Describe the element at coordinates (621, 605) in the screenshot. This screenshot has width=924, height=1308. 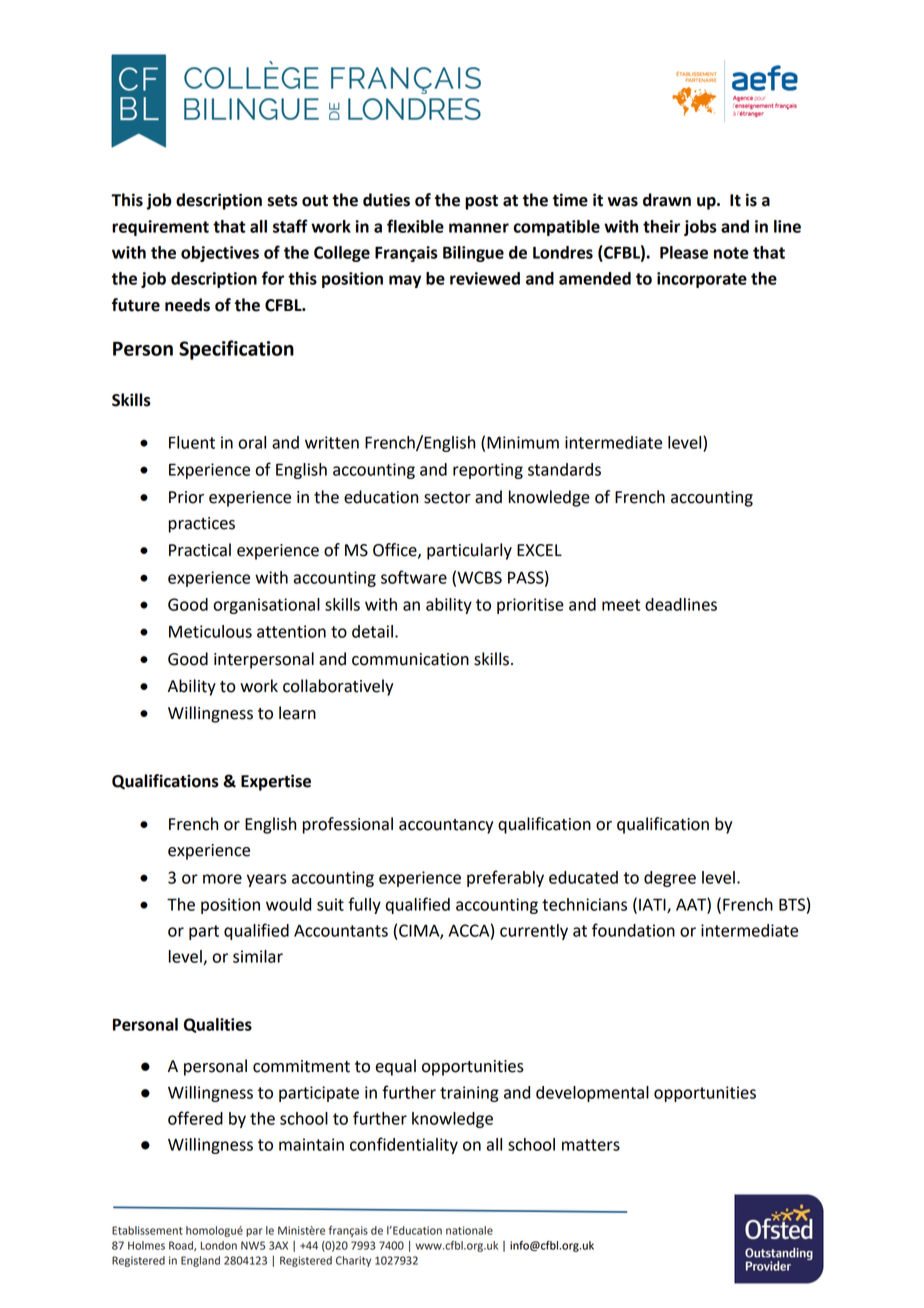
I see `meet` at that location.
